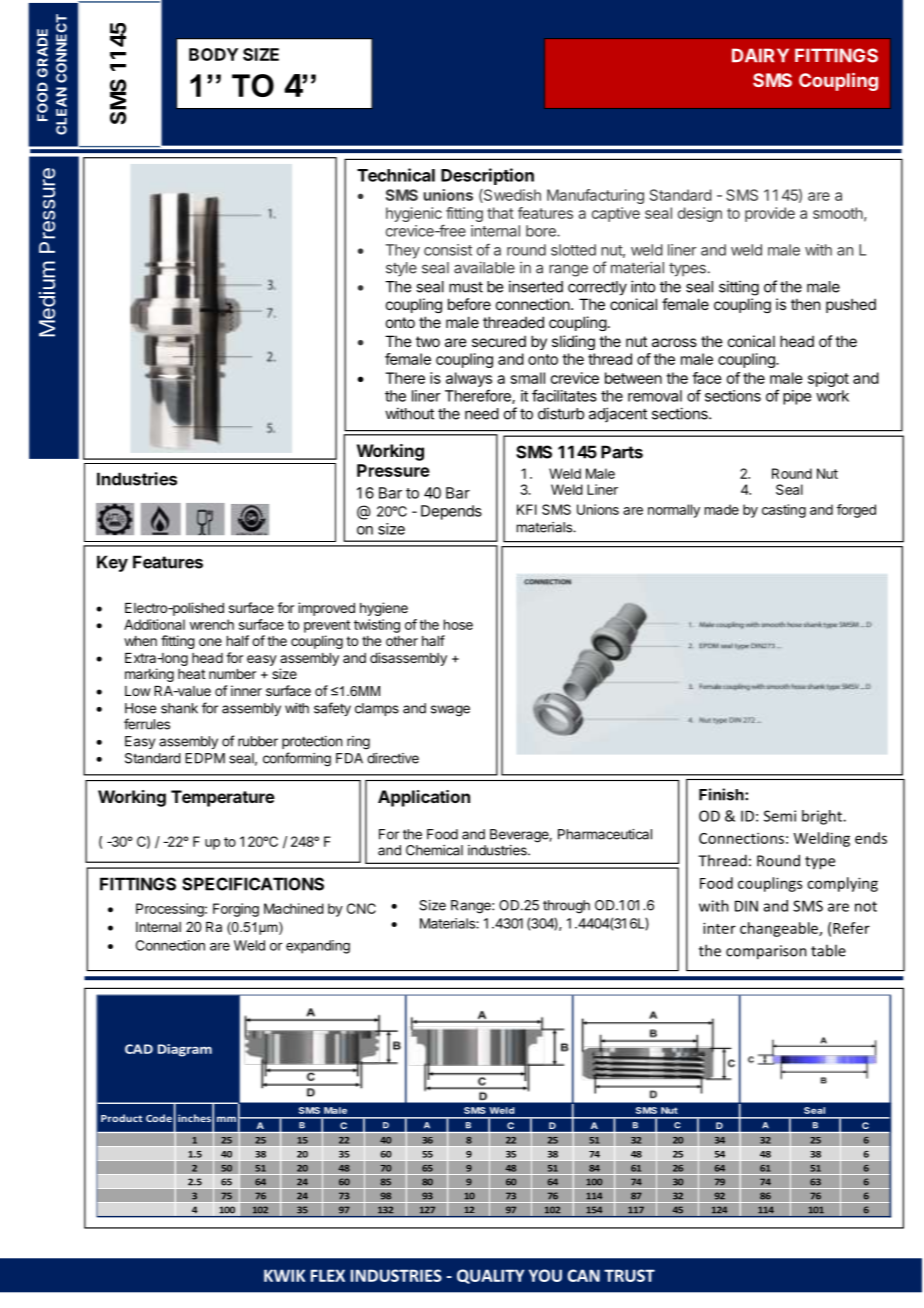 The width and height of the screenshot is (924, 1308). Describe the element at coordinates (112, 563) in the screenshot. I see `Key` at that location.
